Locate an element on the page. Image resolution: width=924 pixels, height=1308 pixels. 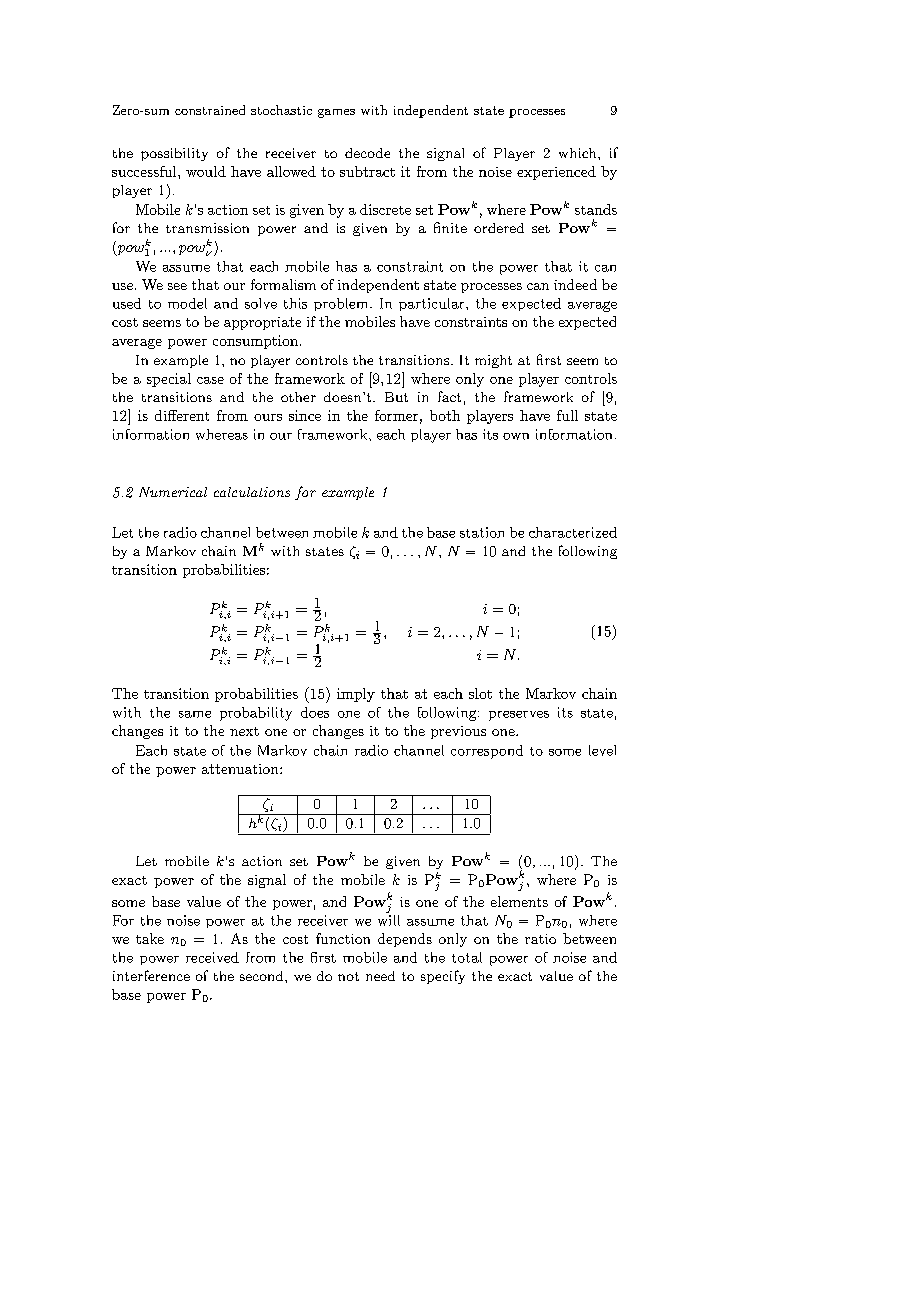
which is located at coordinates (579, 153).
